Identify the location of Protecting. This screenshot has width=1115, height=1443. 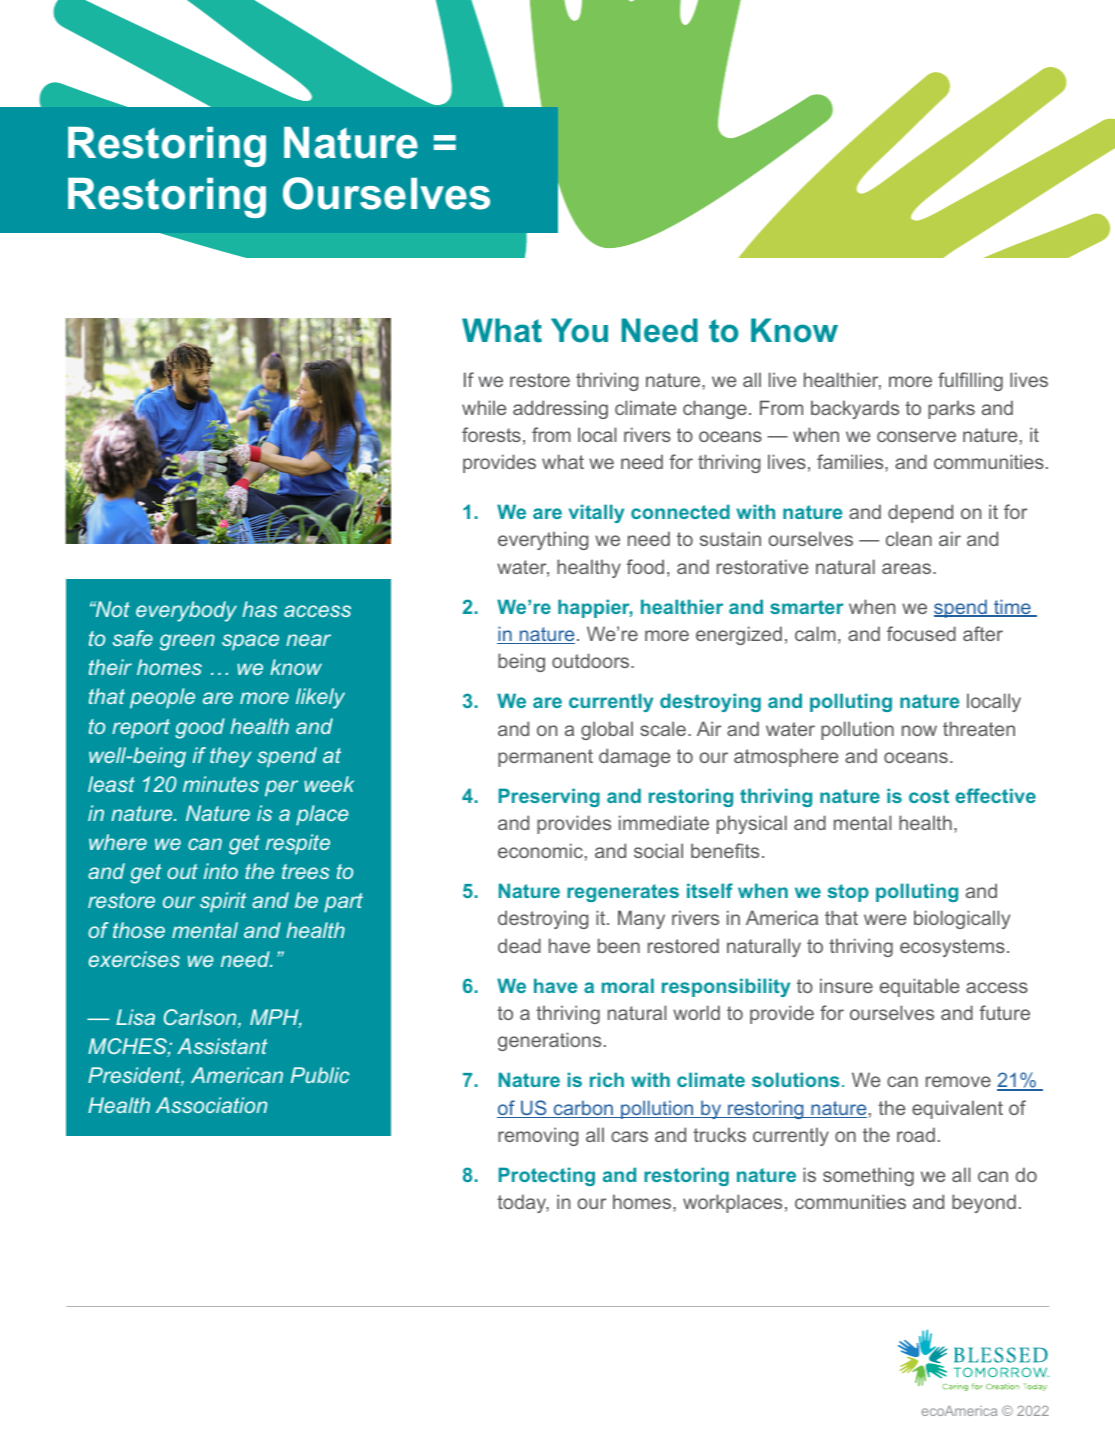
(547, 1176).
